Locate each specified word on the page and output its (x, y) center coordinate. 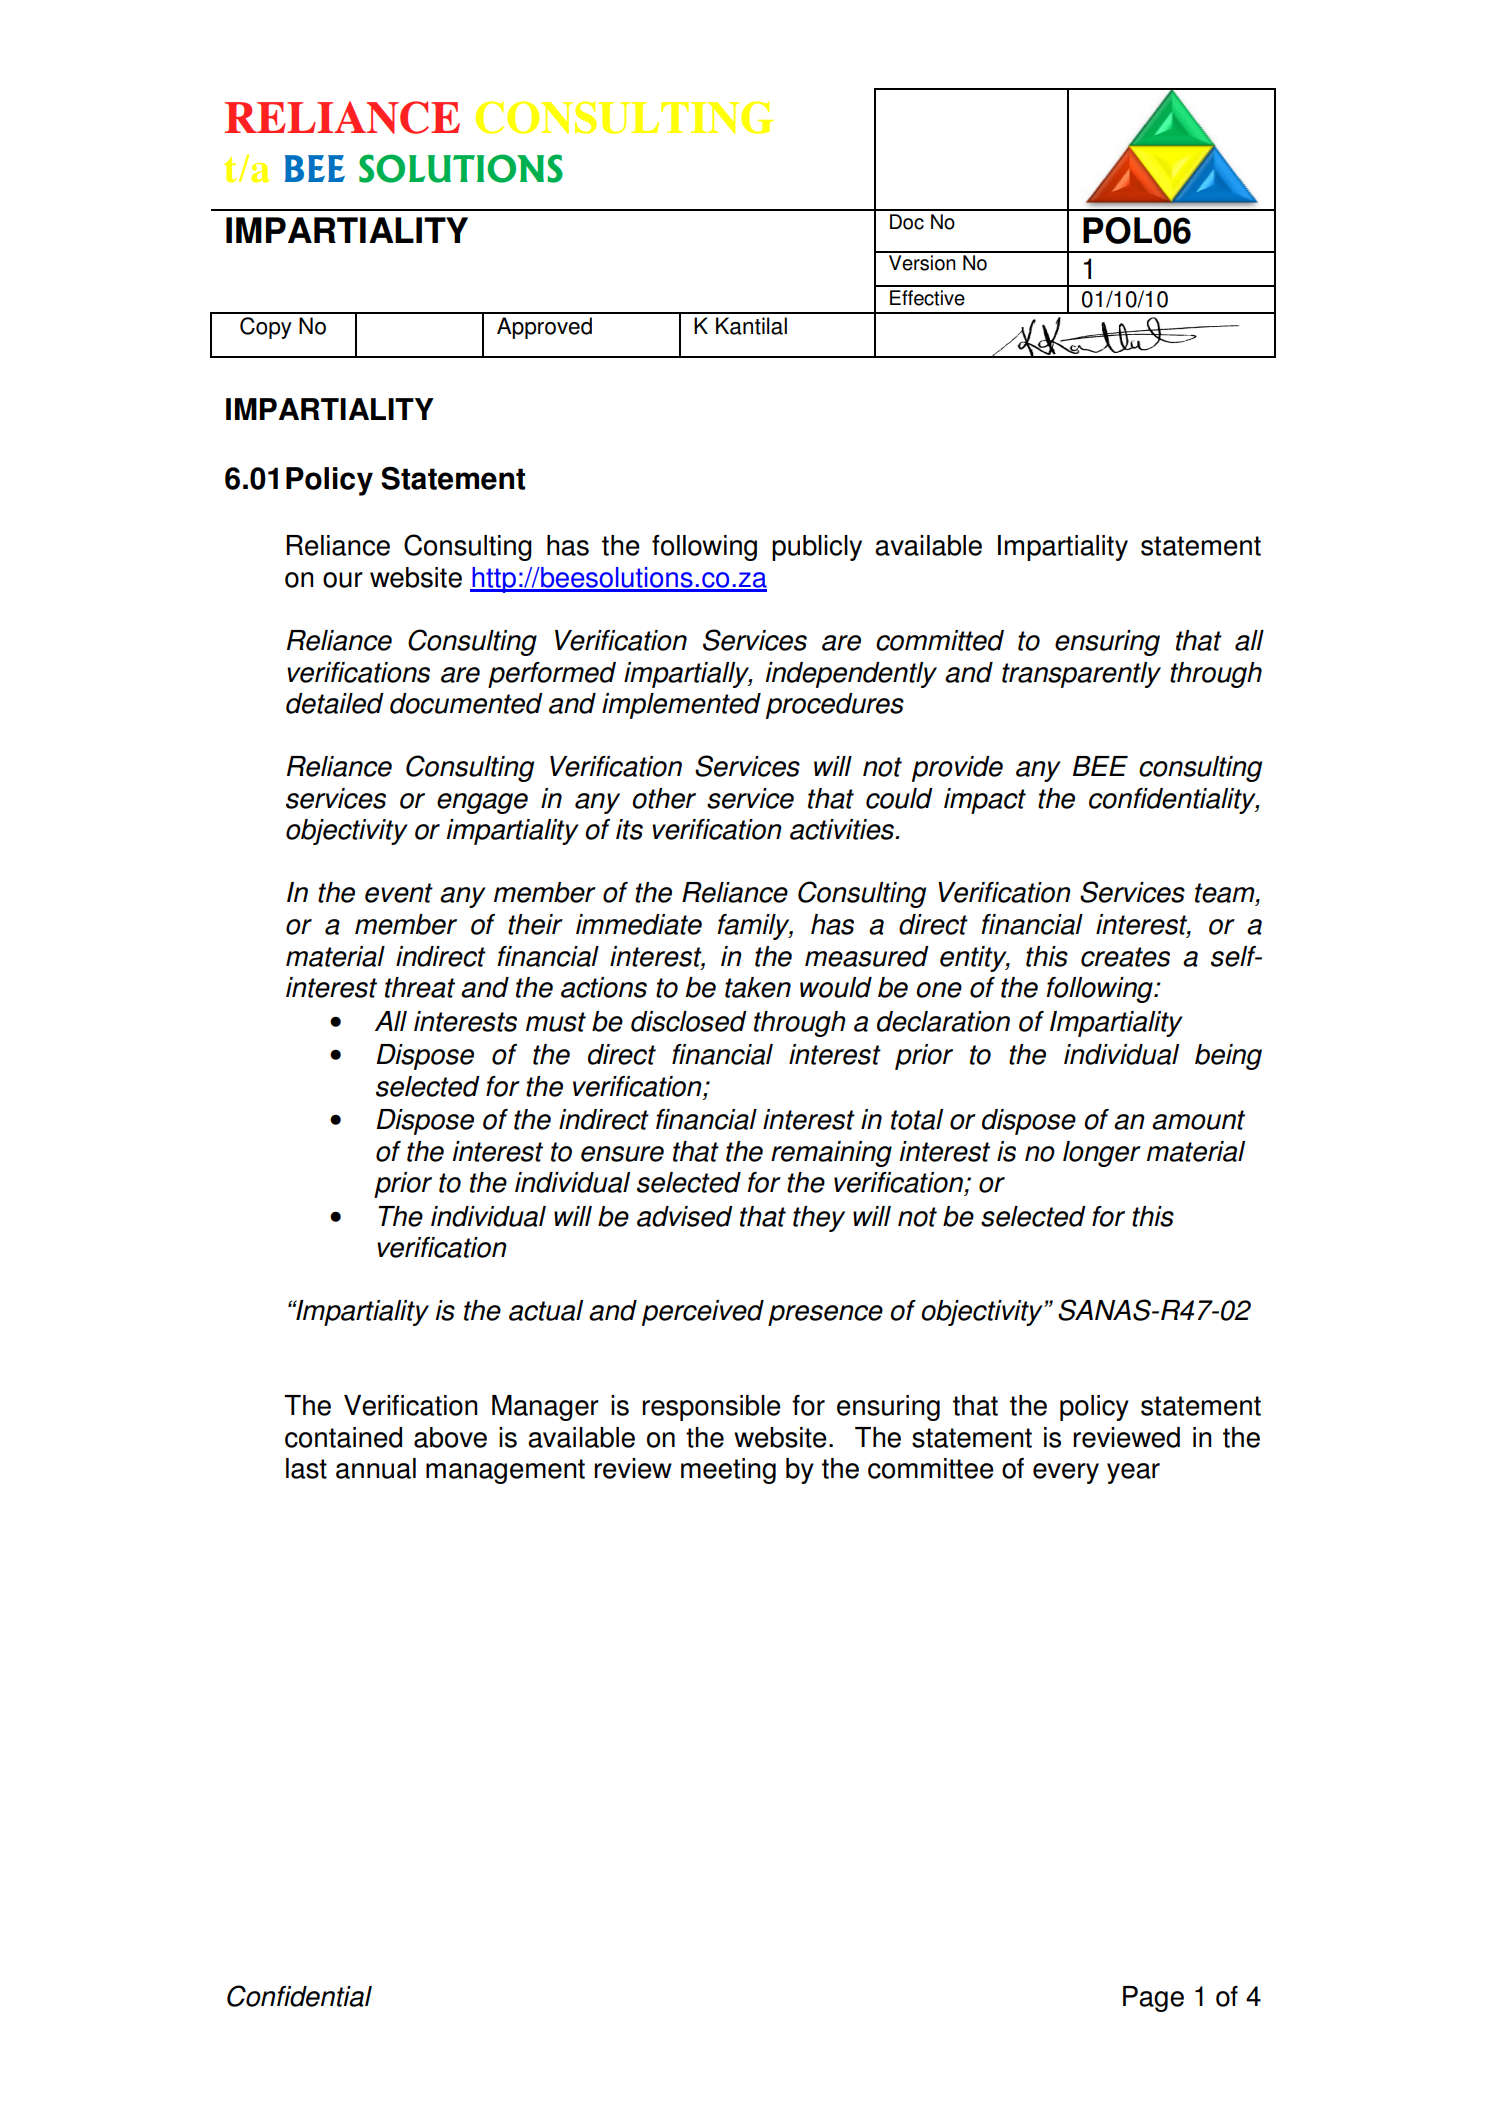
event (399, 893)
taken (758, 987)
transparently (1081, 675)
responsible (711, 1408)
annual (376, 1468)
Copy (266, 328)
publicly (817, 548)
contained (343, 1437)
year (1133, 1473)
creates (1125, 957)
